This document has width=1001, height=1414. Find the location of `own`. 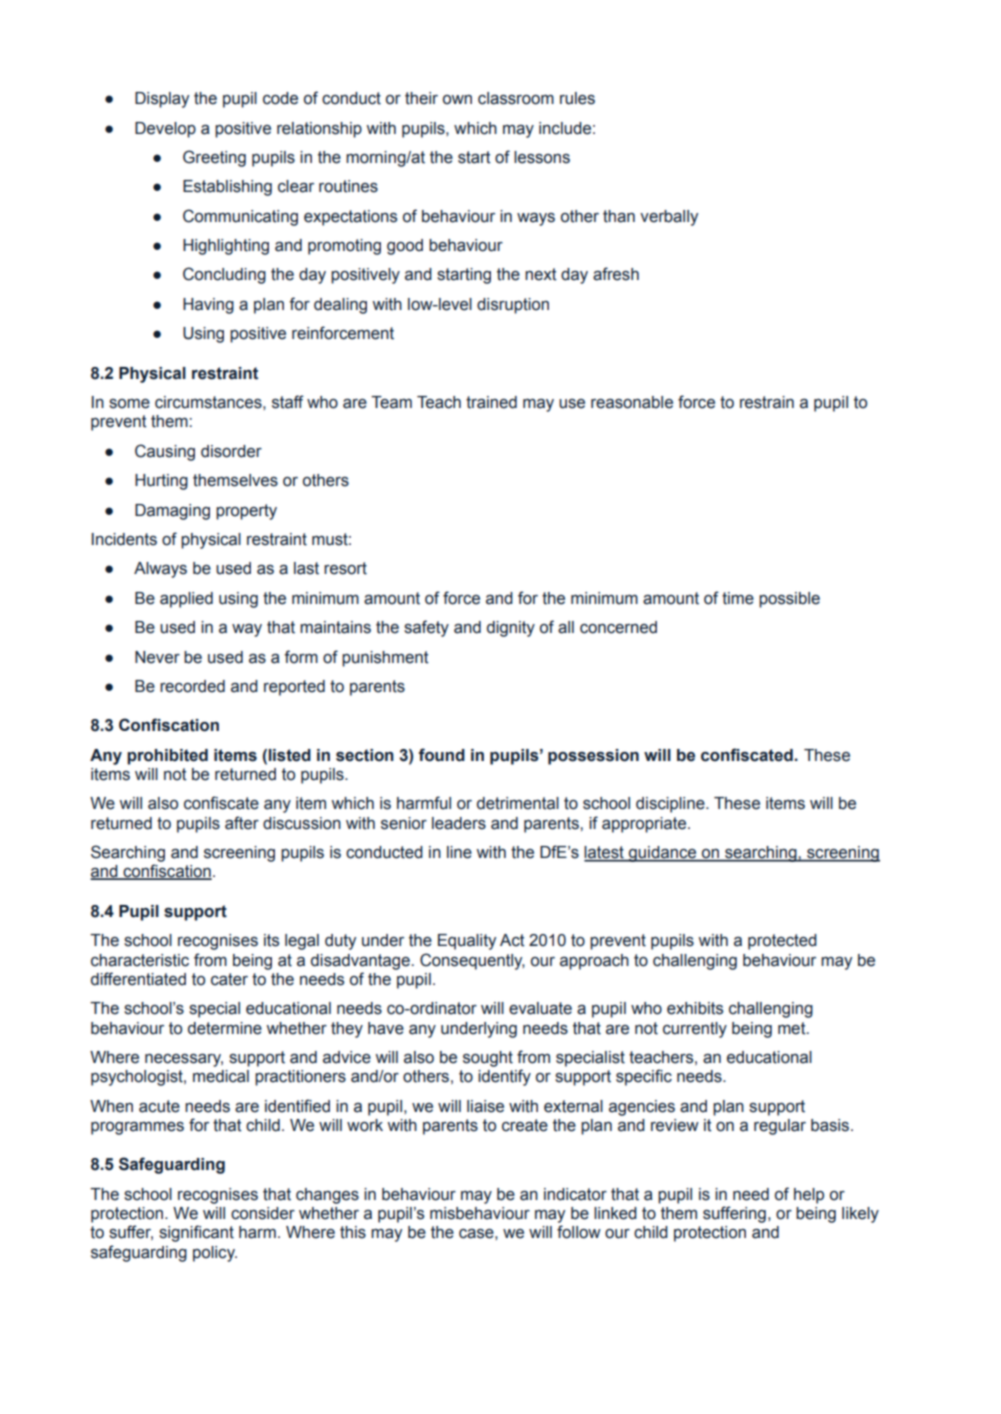

own is located at coordinates (457, 100).
